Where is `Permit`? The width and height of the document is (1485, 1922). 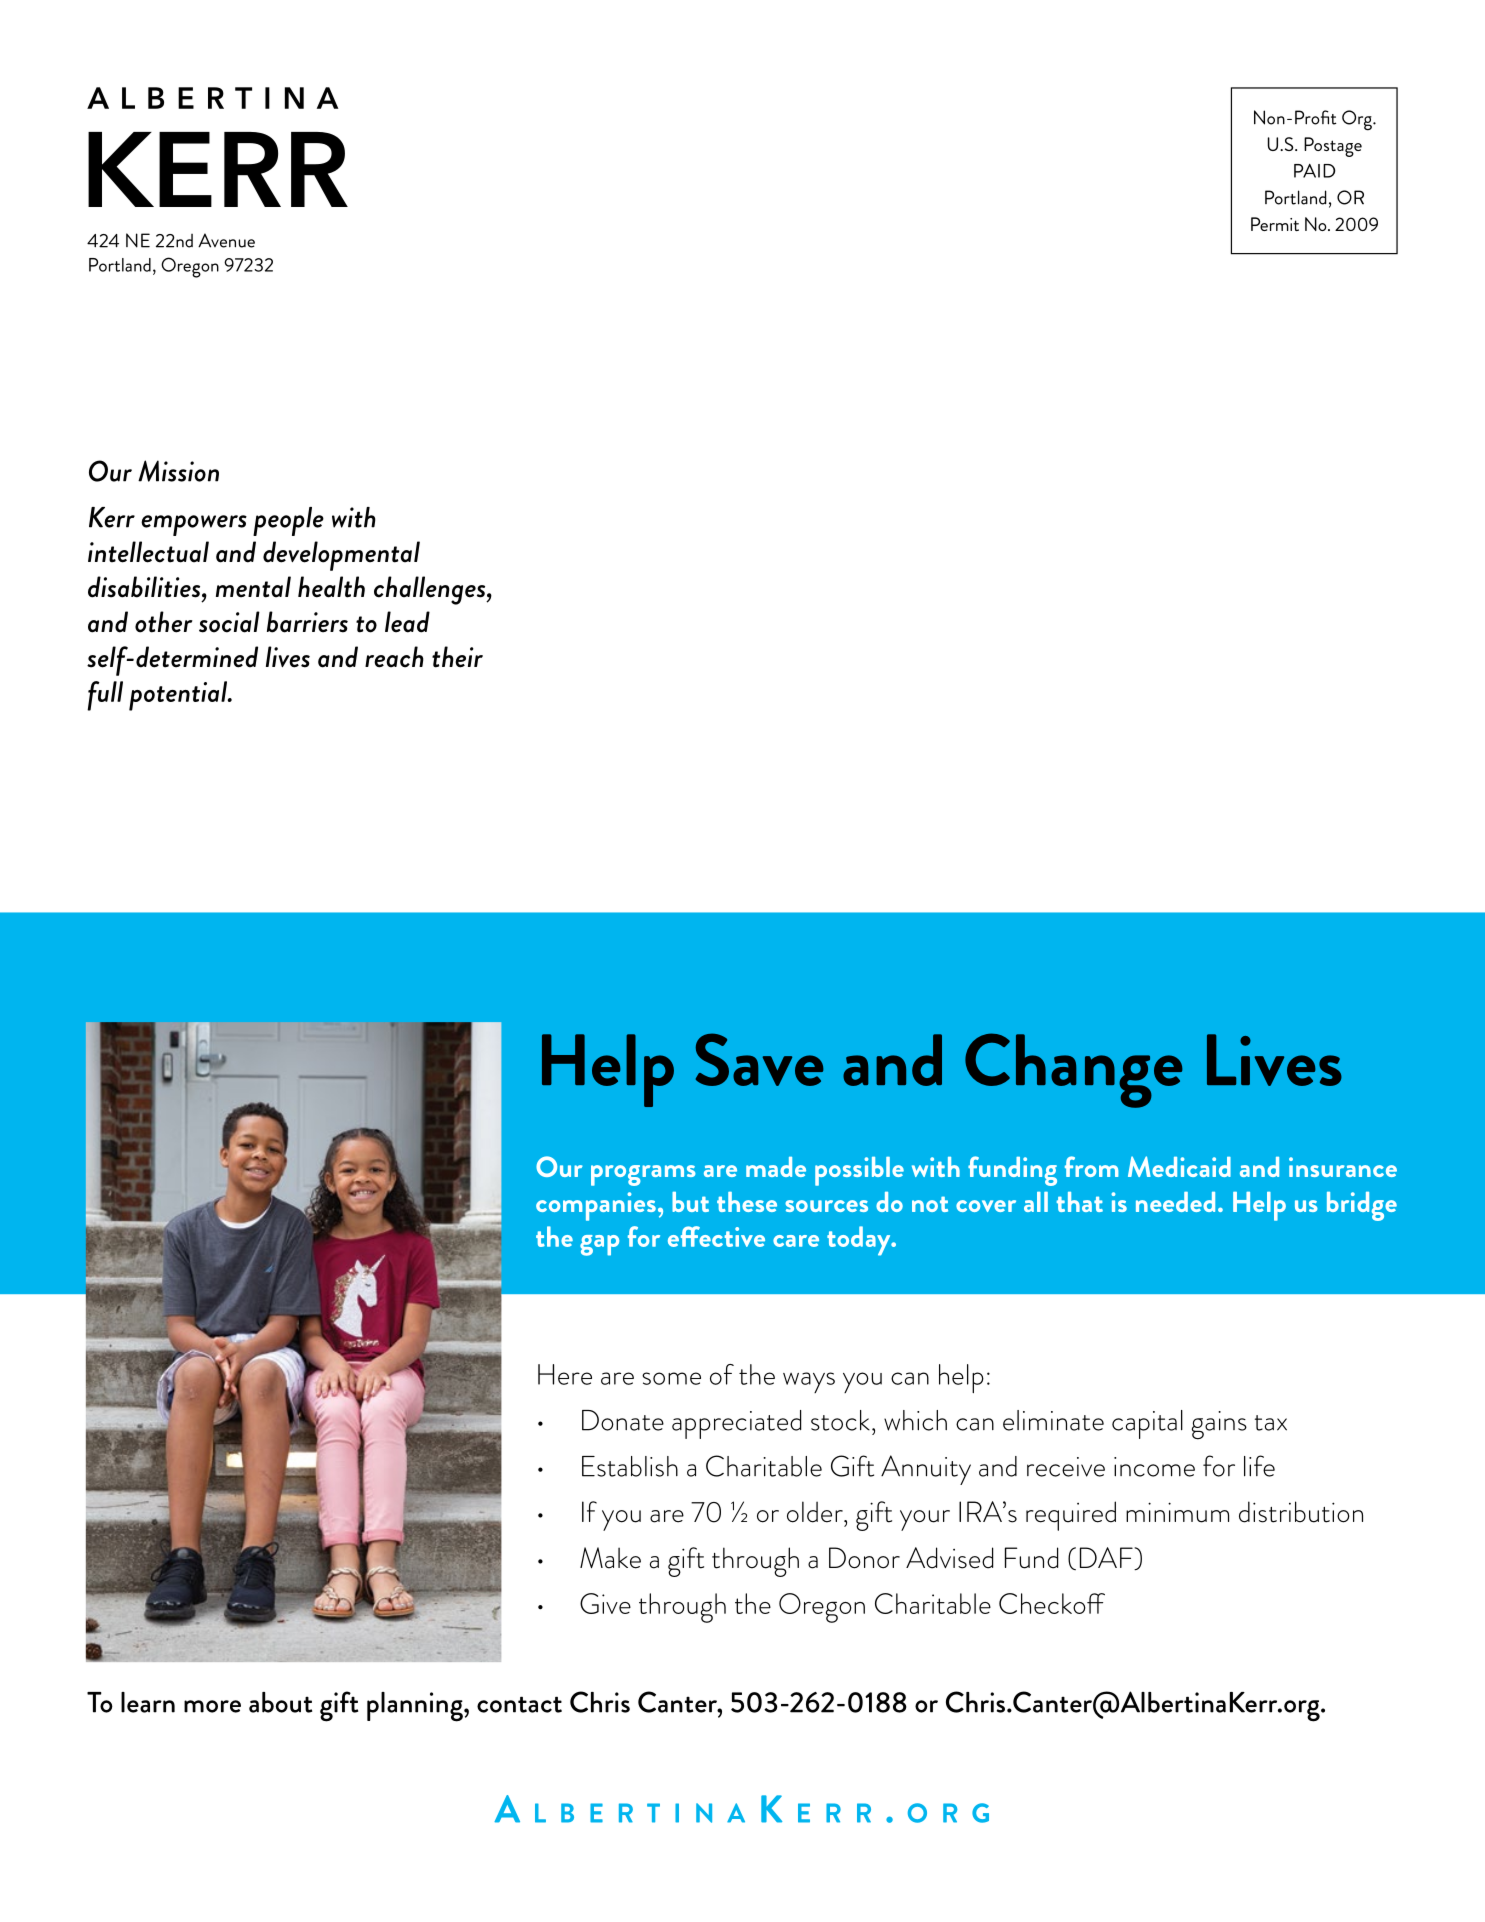
Permit is located at coordinates (1275, 224).
